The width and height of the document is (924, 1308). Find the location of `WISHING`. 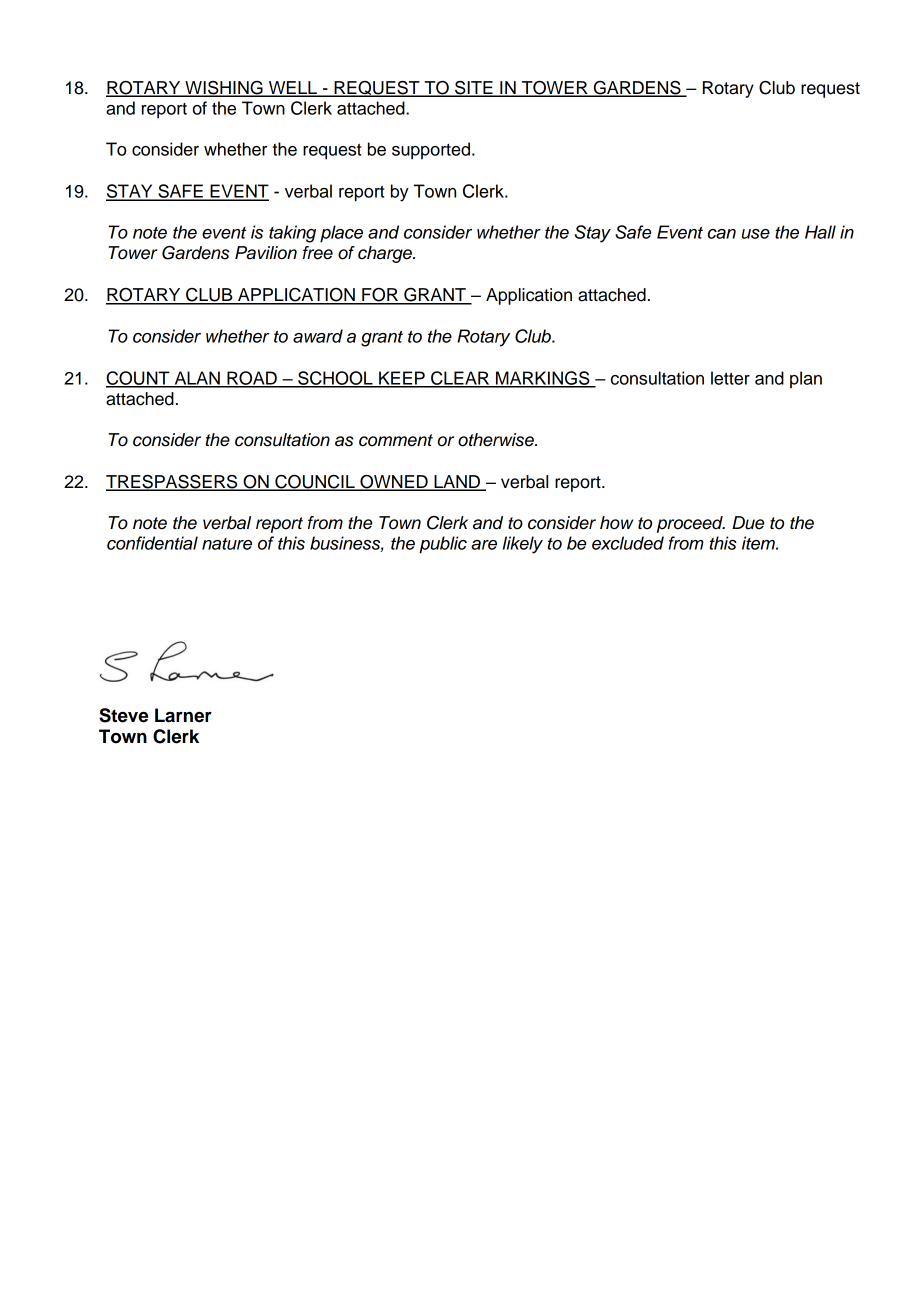

WISHING is located at coordinates (224, 89).
